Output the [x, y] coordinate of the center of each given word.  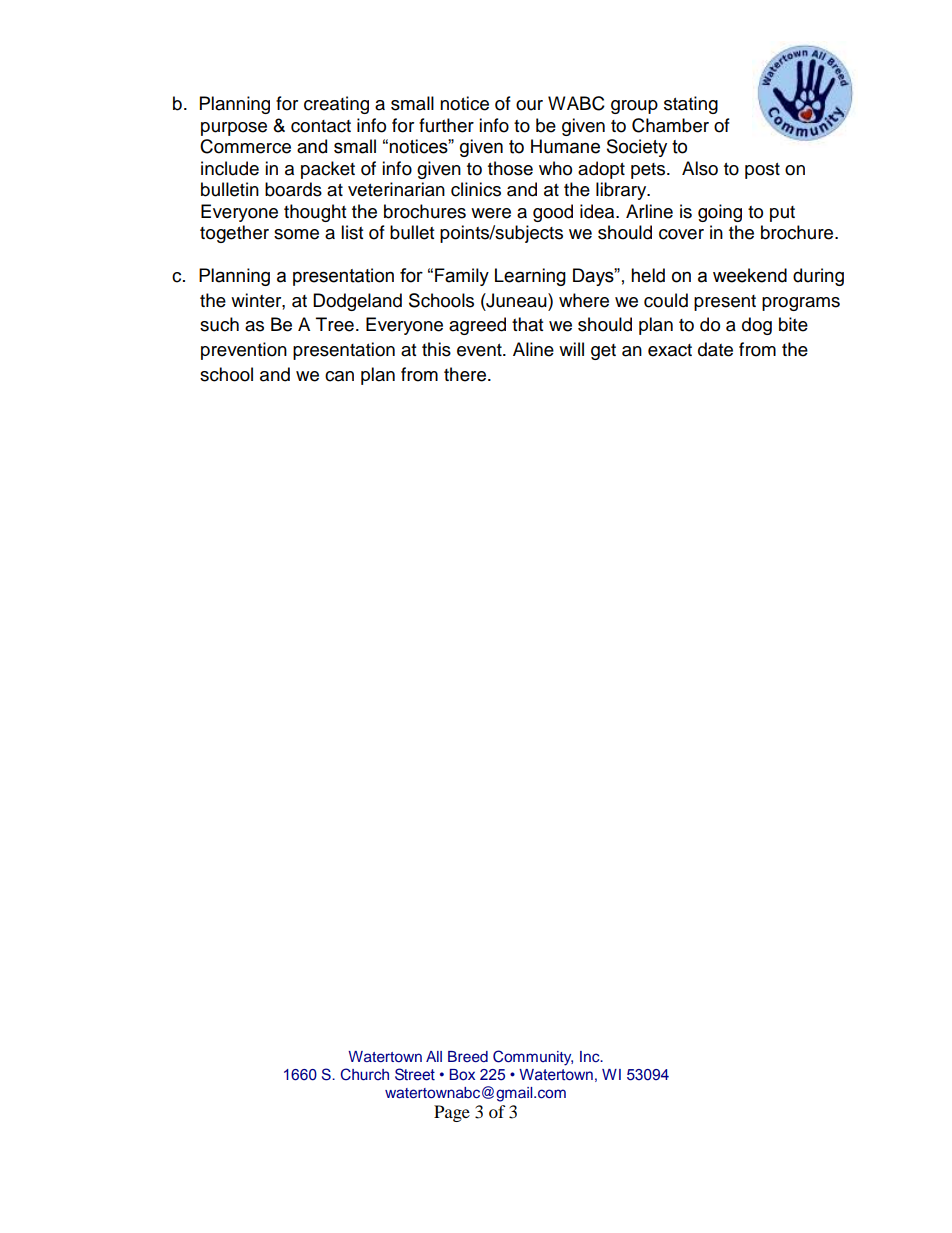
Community [533, 1058]
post [762, 171]
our [529, 105]
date [715, 349]
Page [452, 1113]
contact [321, 126]
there [465, 374]
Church [364, 1074]
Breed [468, 1056]
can [339, 376]
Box [462, 1075]
